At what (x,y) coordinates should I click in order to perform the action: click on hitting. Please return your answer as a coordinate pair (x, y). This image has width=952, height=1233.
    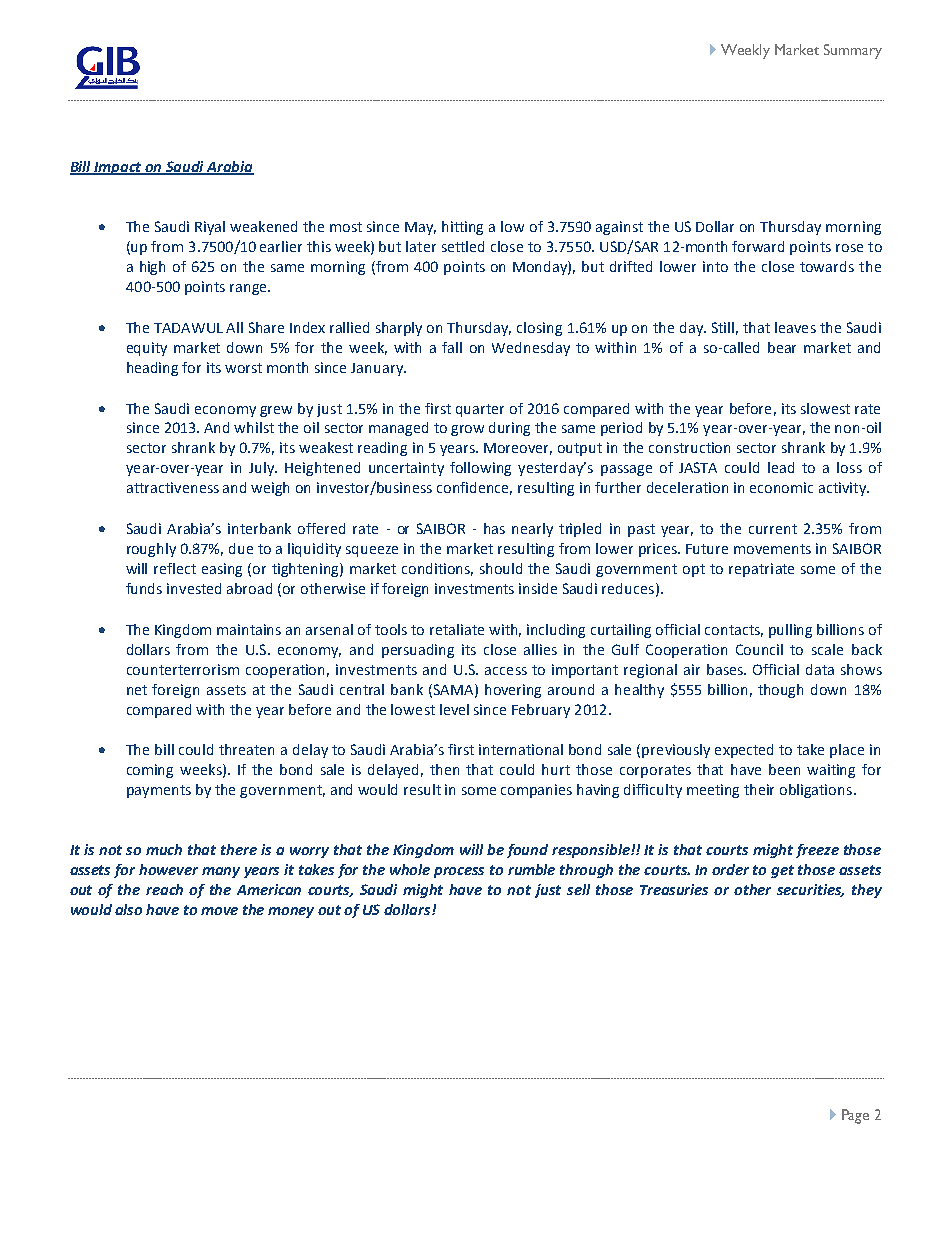
    Looking at the image, I should click on (462, 228).
